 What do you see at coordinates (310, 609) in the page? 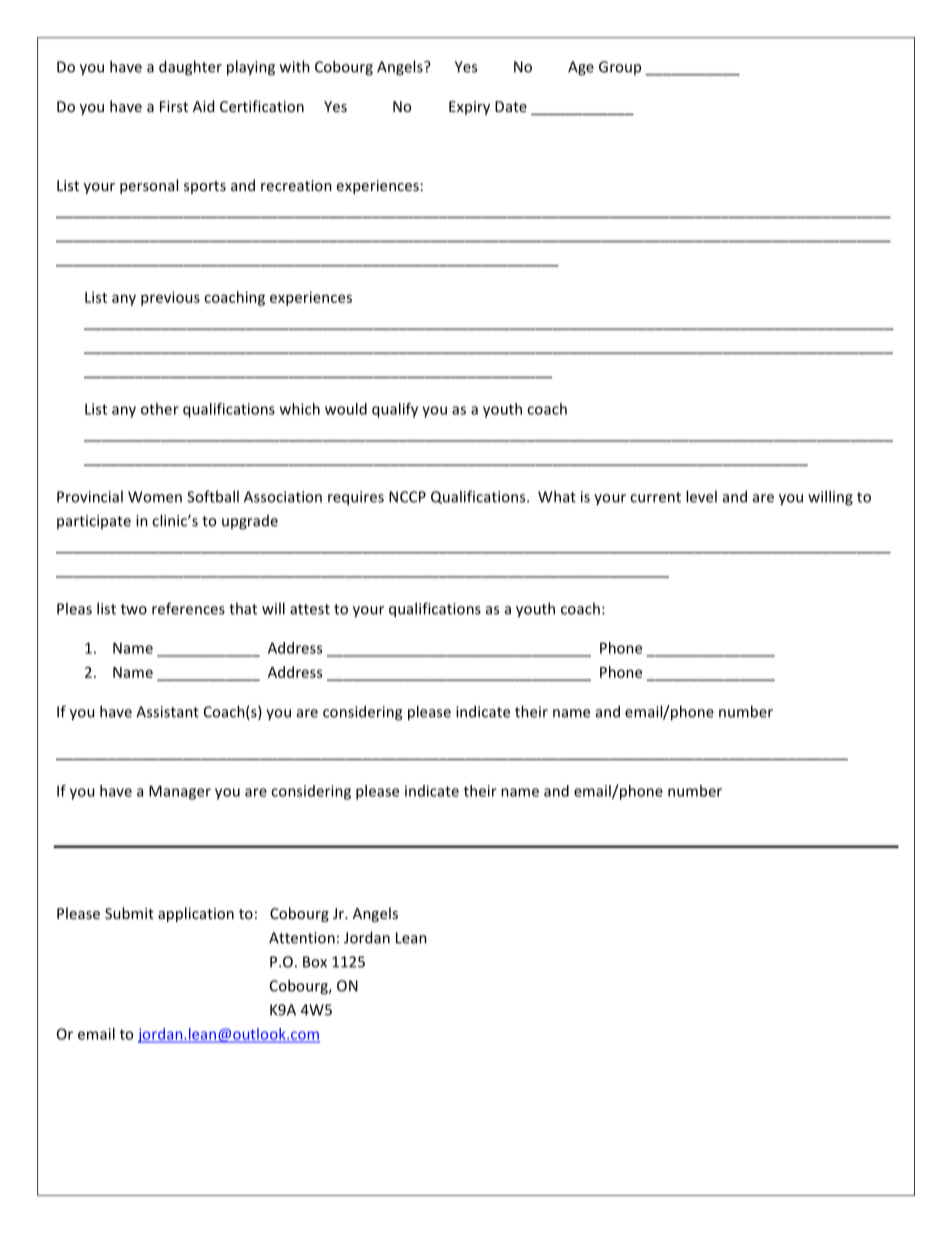
I see `attest` at bounding box center [310, 609].
